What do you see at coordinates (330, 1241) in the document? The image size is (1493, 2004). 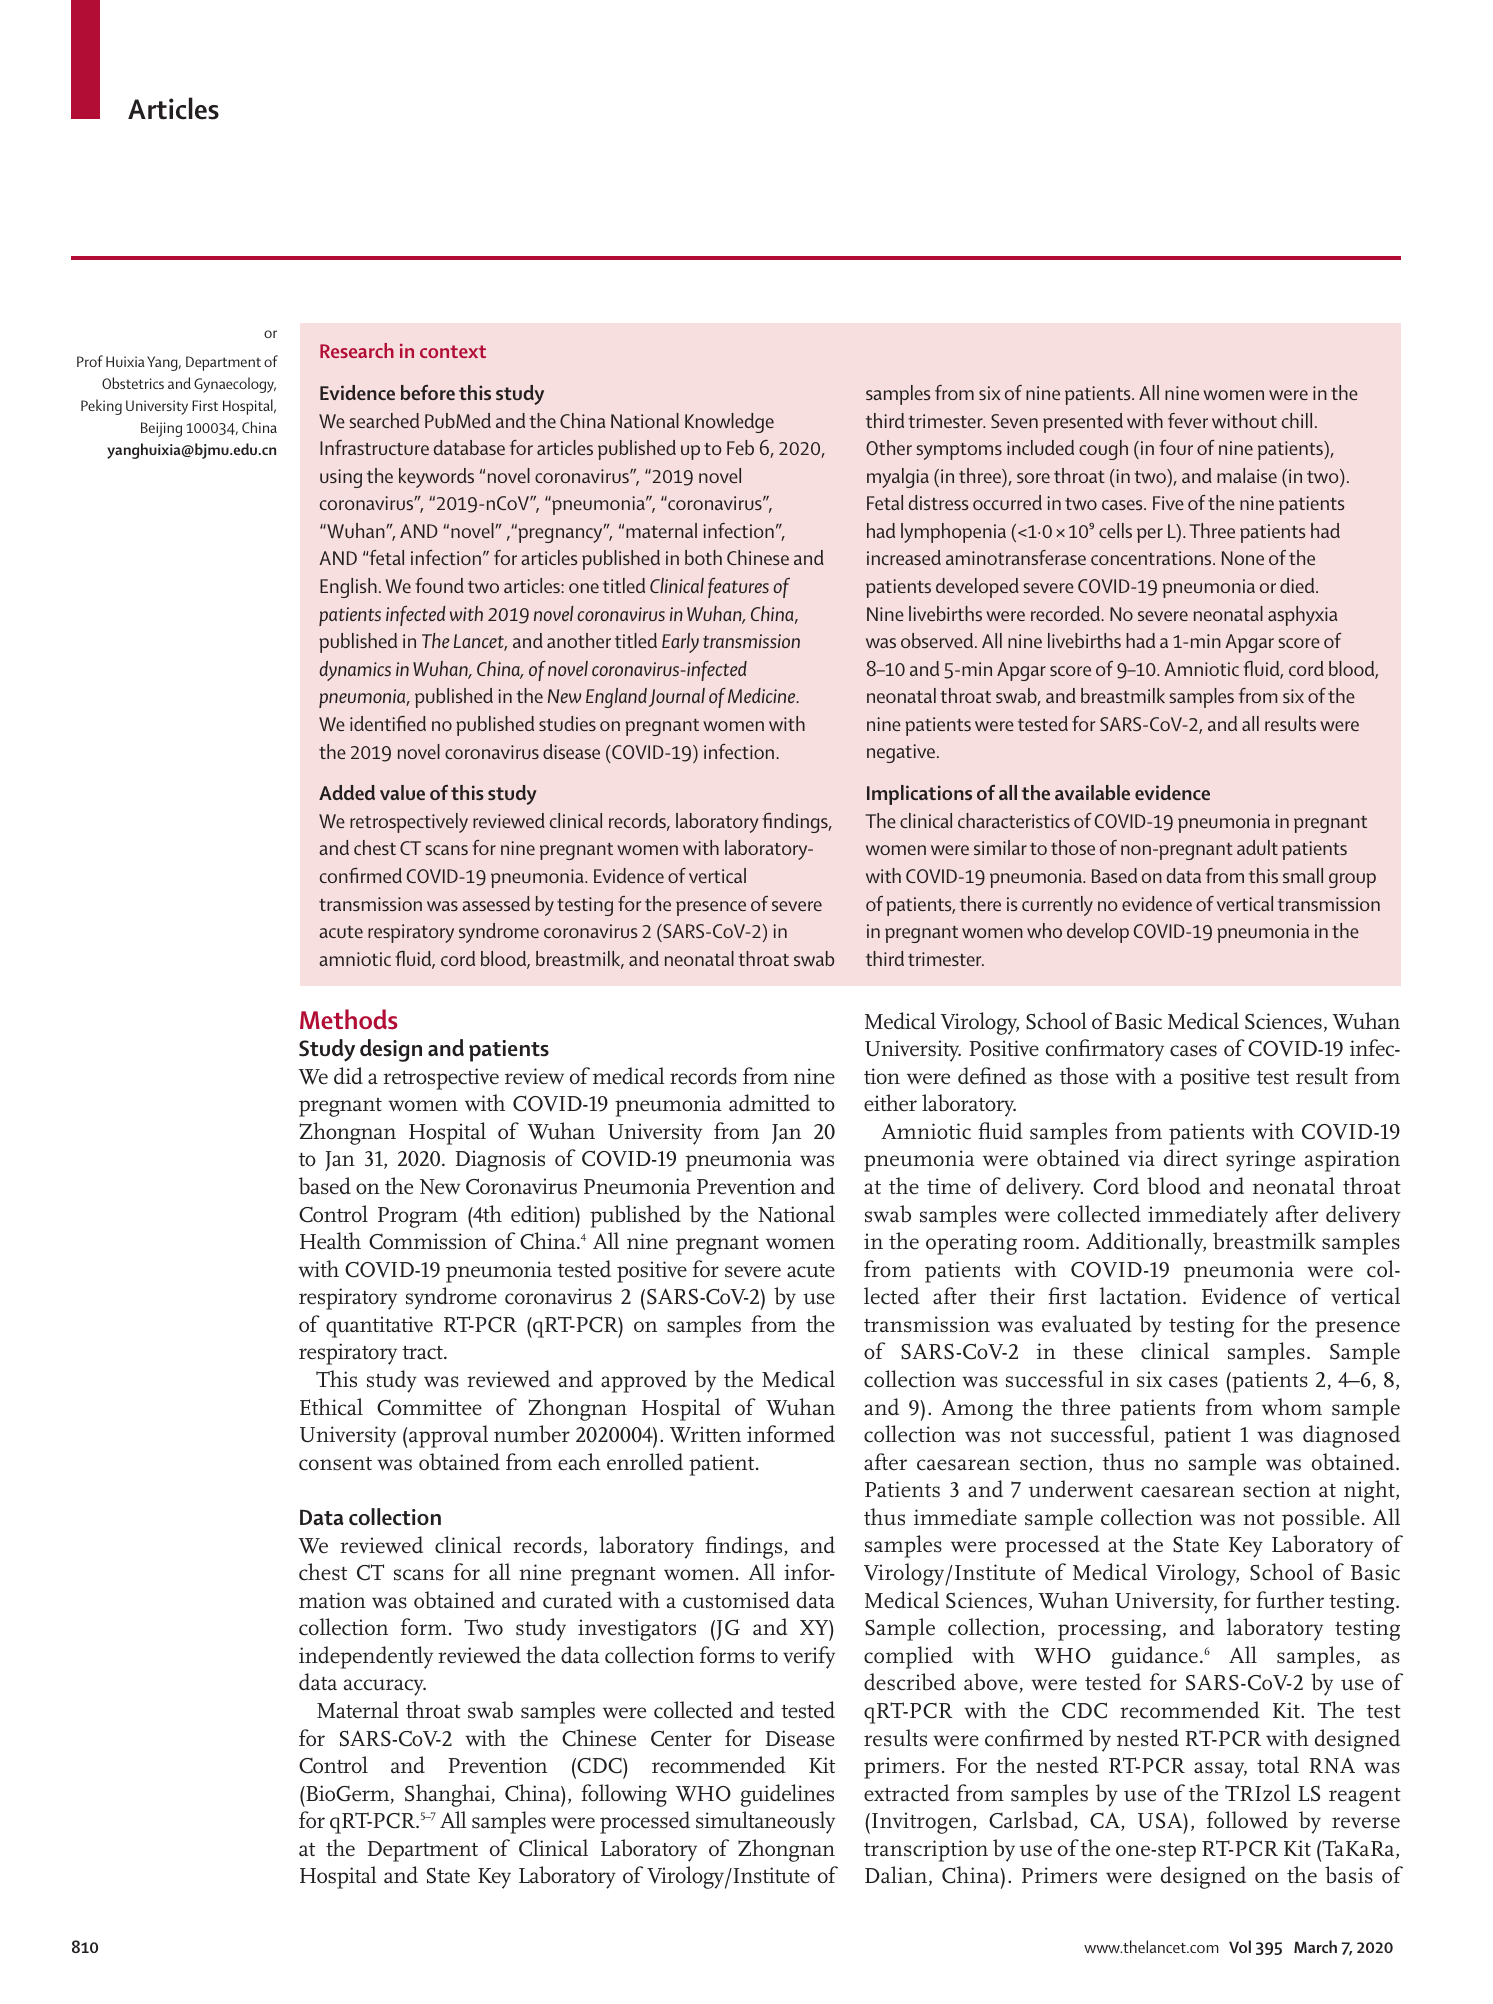 I see `Health` at bounding box center [330, 1241].
